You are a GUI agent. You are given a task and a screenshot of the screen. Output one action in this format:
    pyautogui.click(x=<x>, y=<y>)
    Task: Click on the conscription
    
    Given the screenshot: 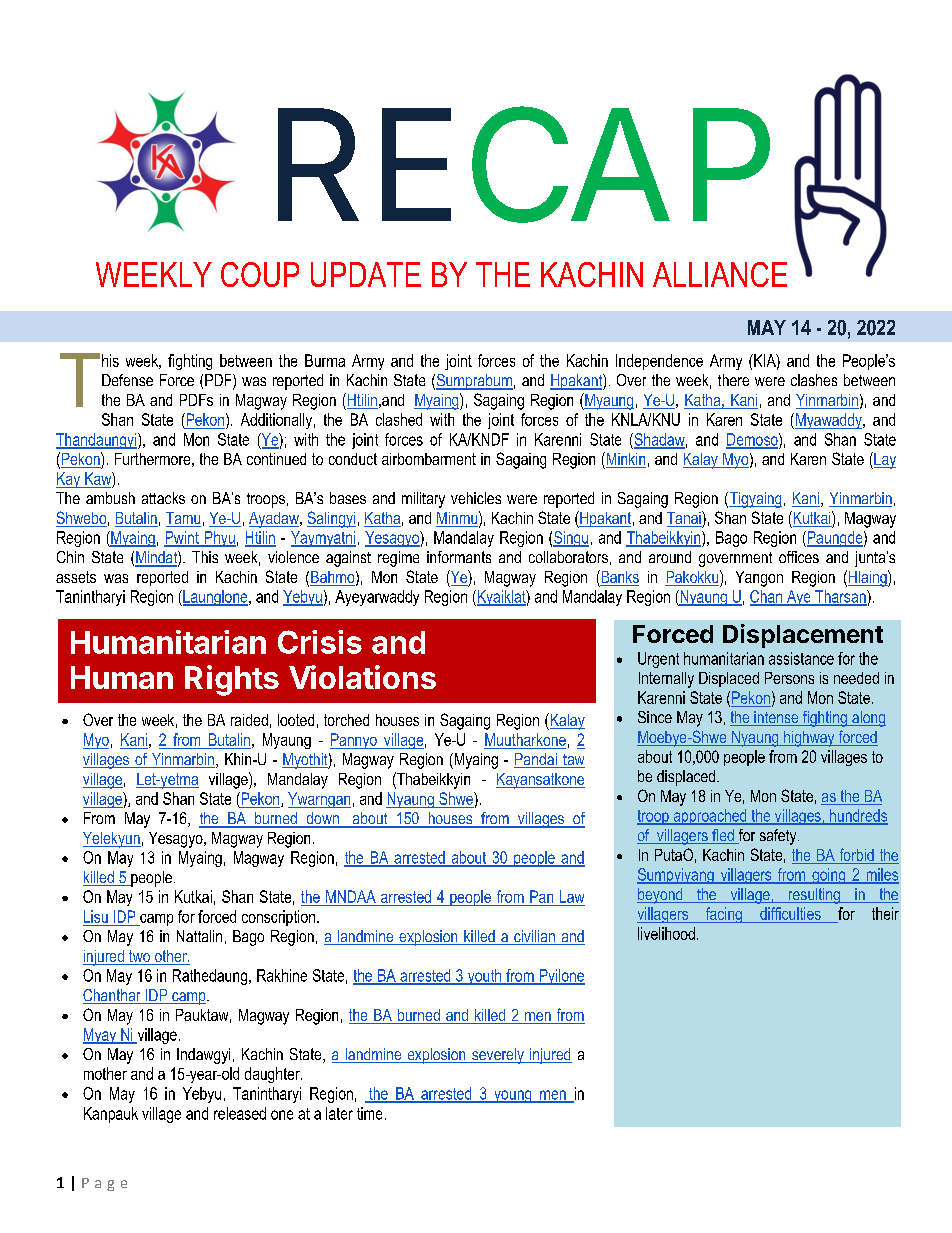 What is the action you would take?
    pyautogui.click(x=278, y=918)
